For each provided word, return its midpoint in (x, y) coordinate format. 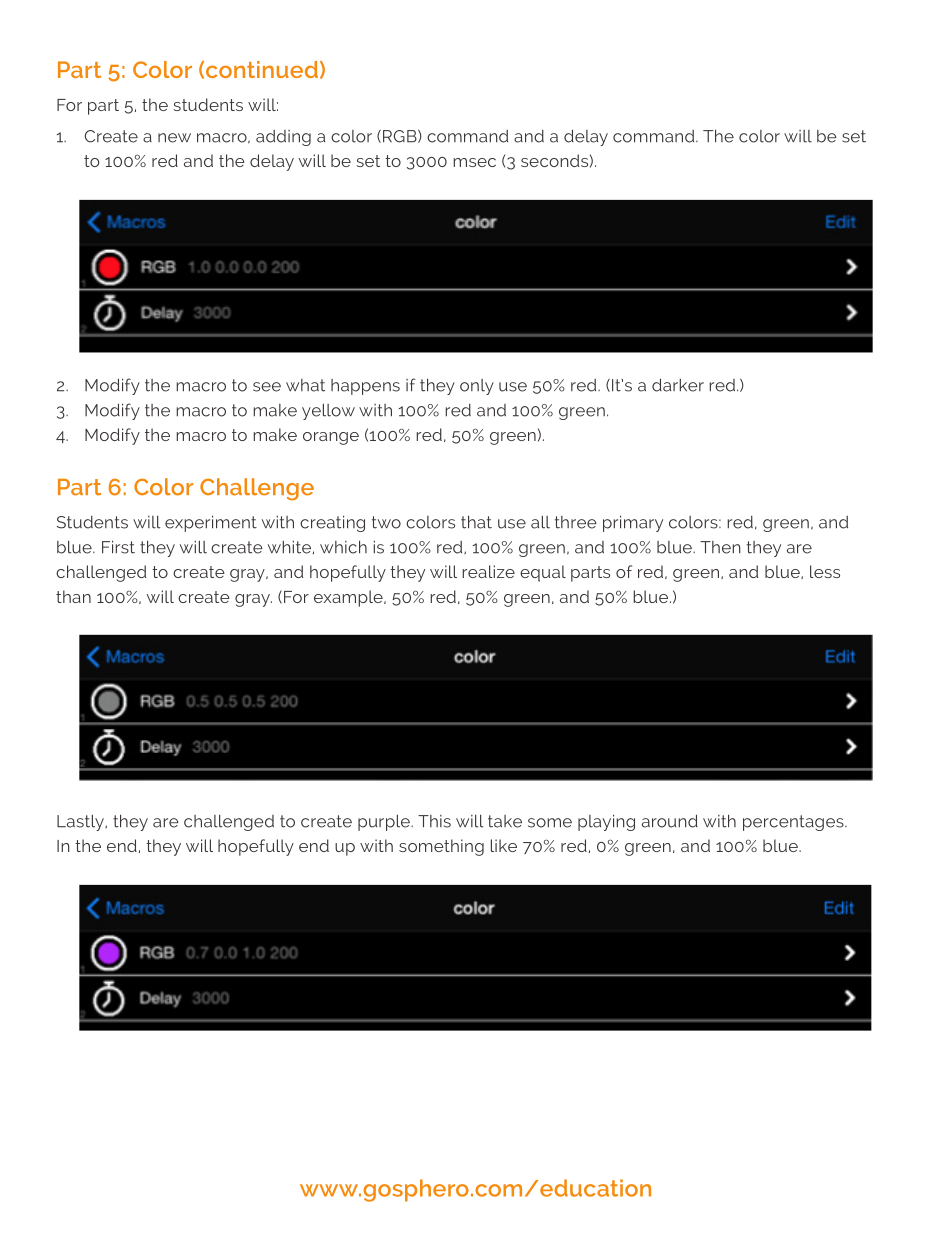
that (476, 522)
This (434, 821)
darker (678, 385)
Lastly (81, 822)
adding (283, 138)
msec (474, 162)
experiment (211, 523)
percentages (794, 823)
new (174, 138)
